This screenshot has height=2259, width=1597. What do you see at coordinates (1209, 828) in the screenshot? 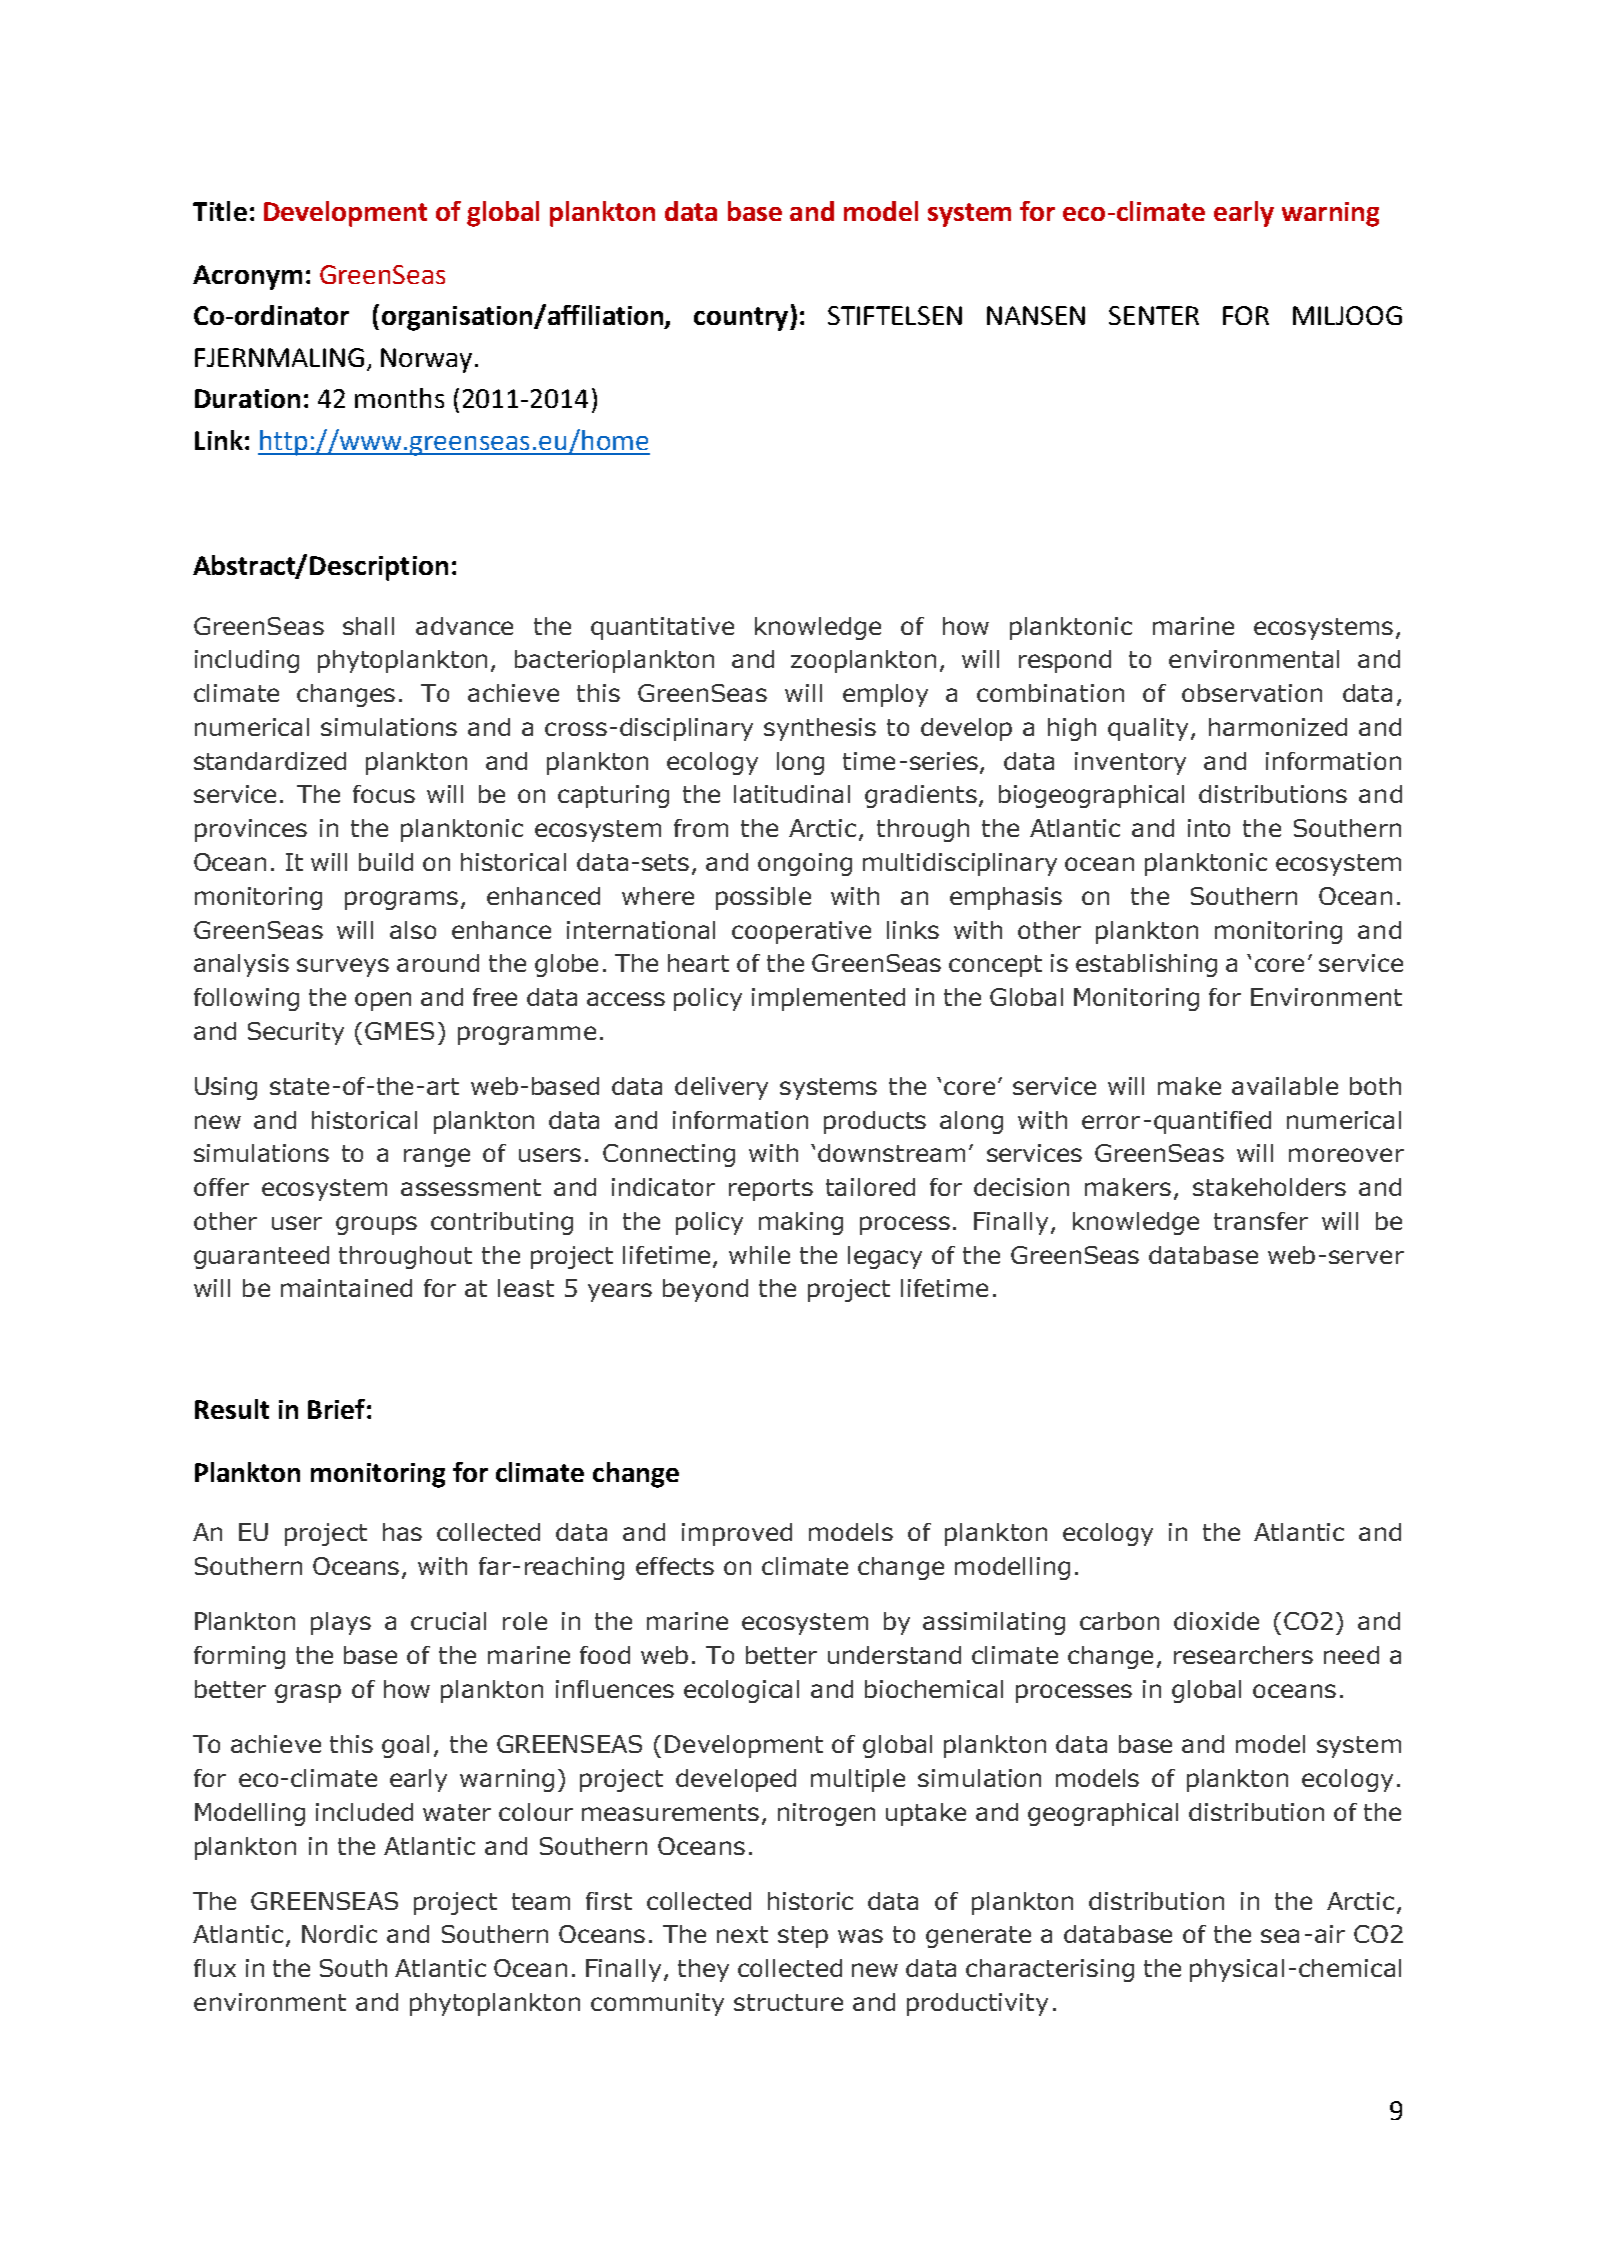
I see `into` at bounding box center [1209, 828].
